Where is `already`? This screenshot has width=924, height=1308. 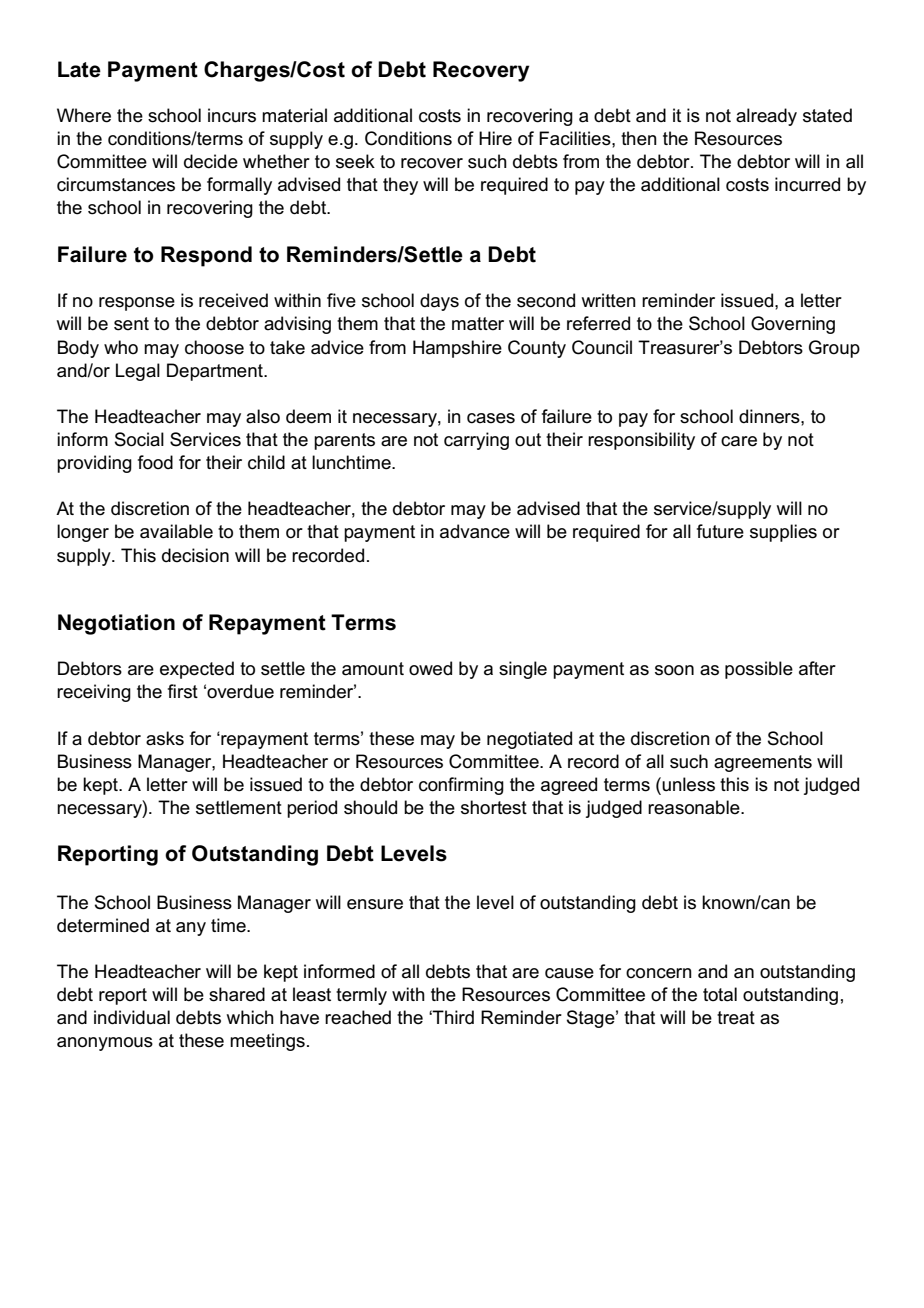
already is located at coordinates (766, 117).
